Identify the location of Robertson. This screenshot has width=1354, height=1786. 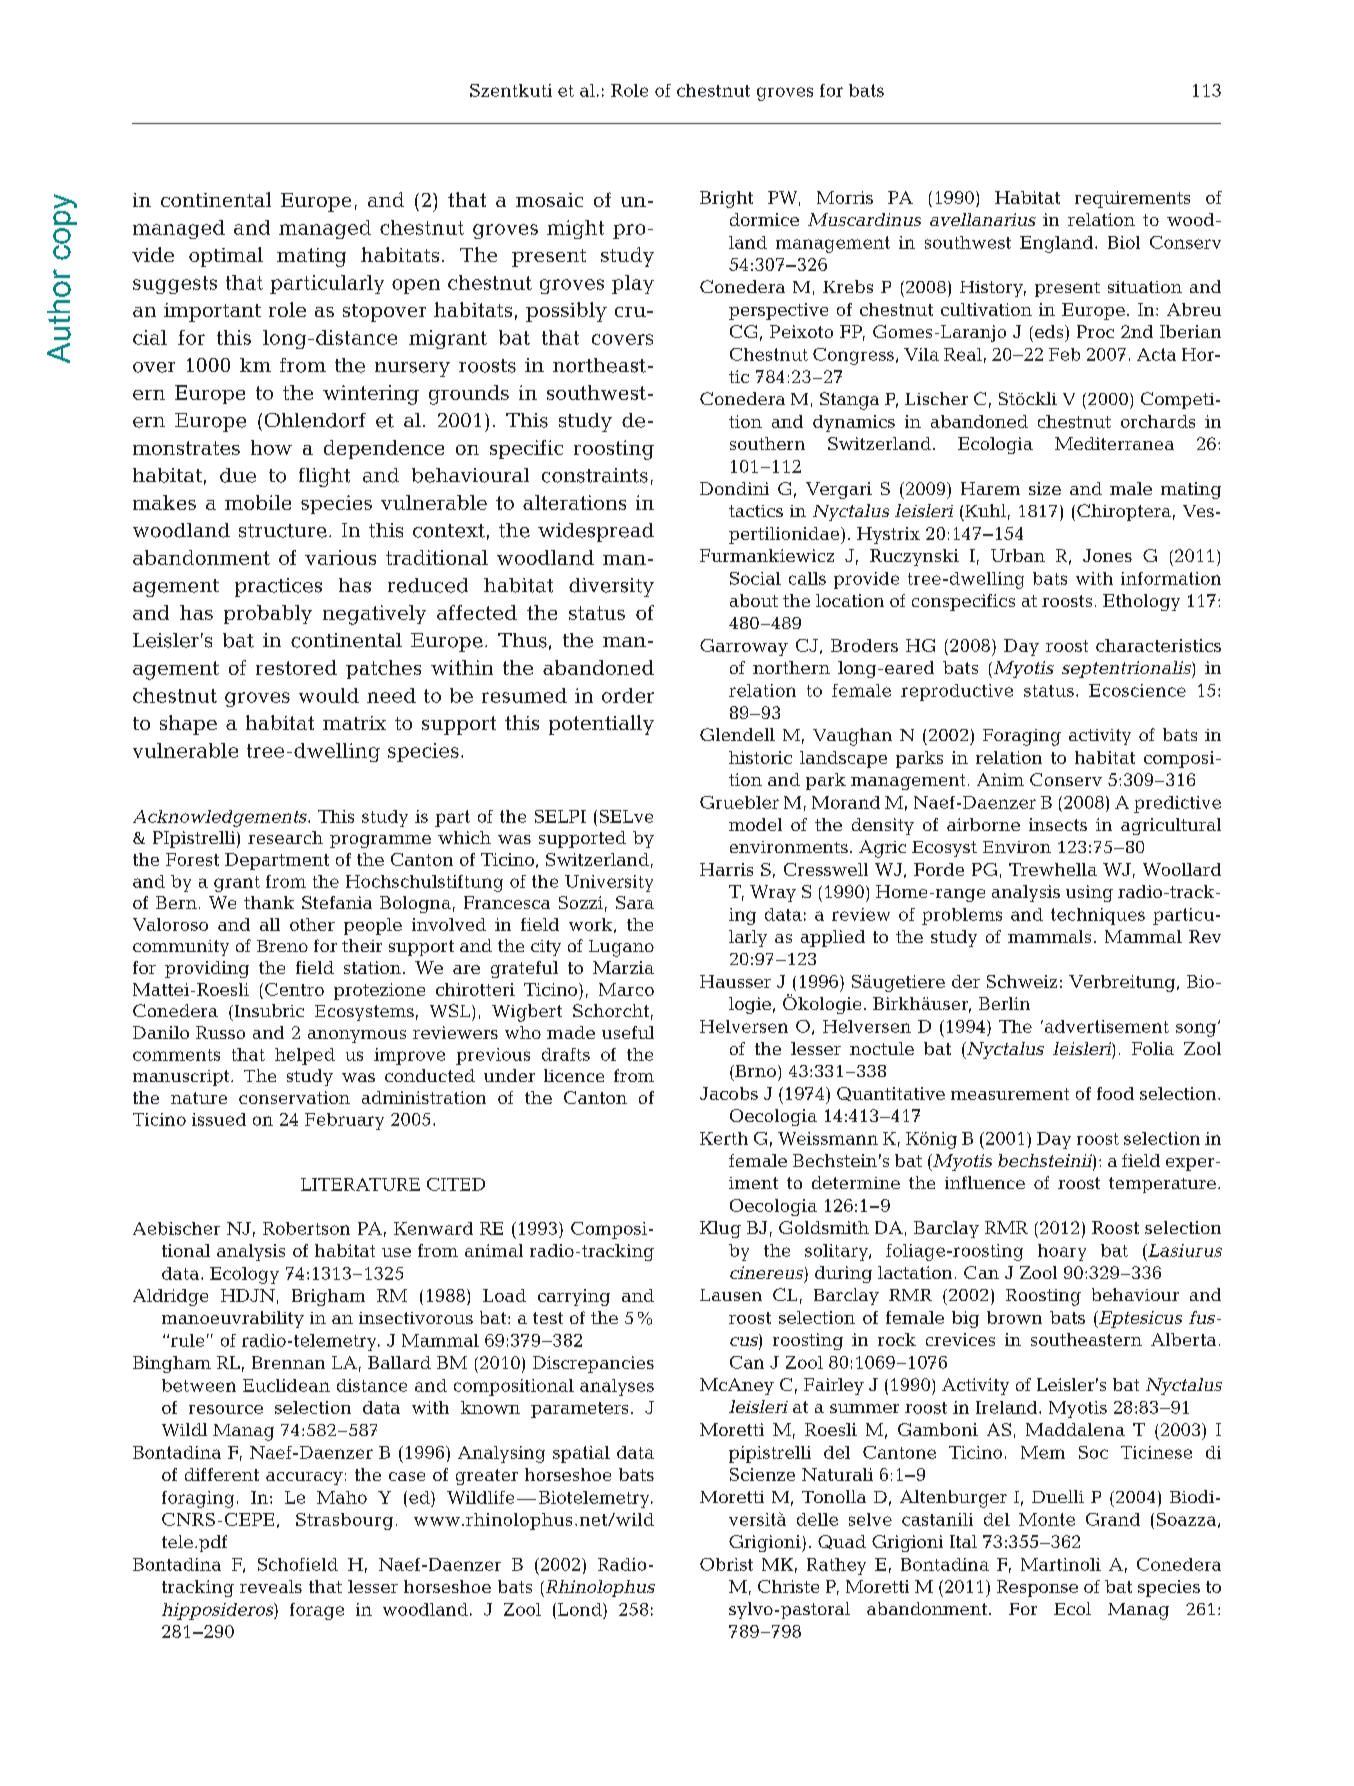
(306, 1228).
